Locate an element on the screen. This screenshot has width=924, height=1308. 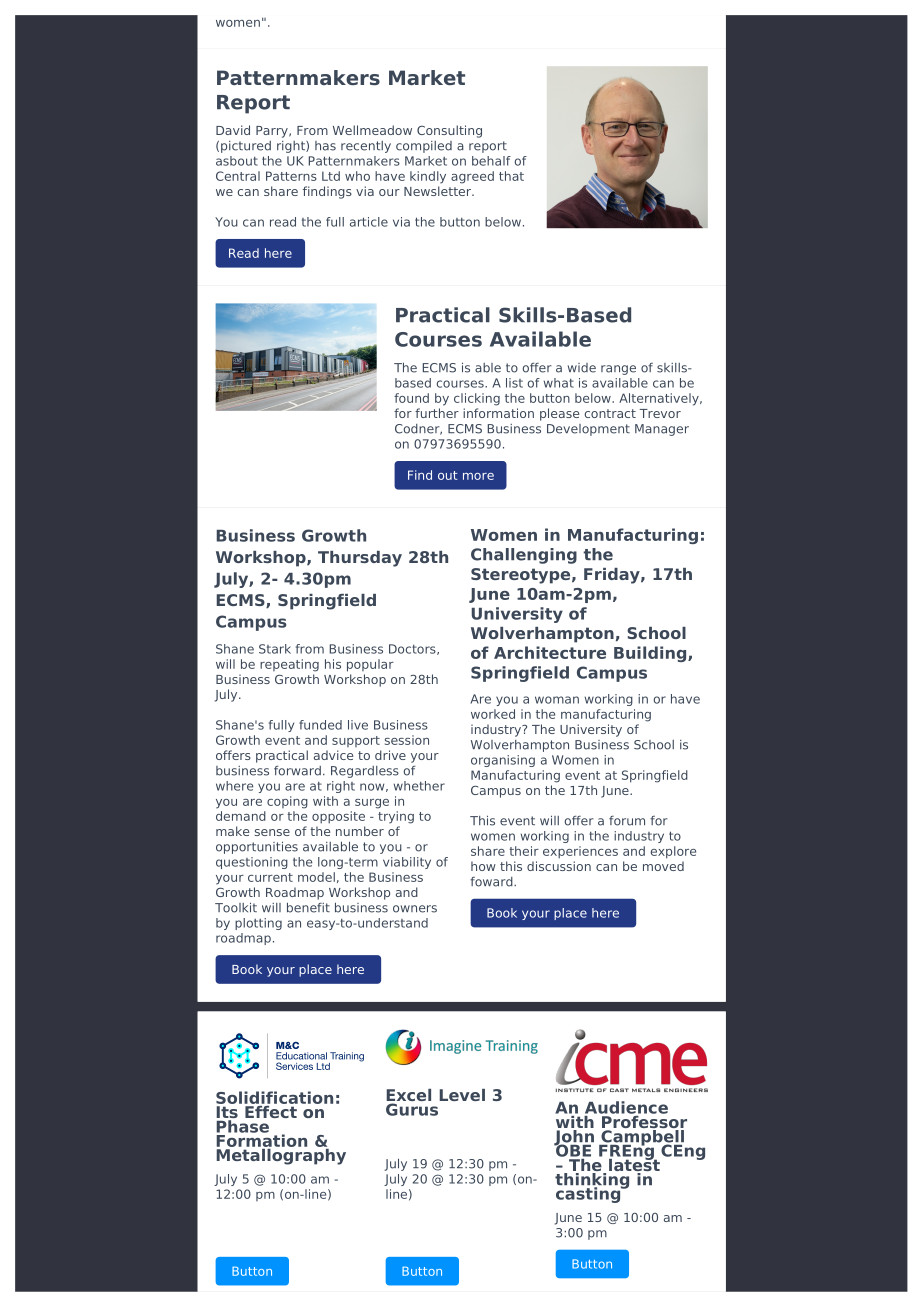
range is located at coordinates (618, 370).
